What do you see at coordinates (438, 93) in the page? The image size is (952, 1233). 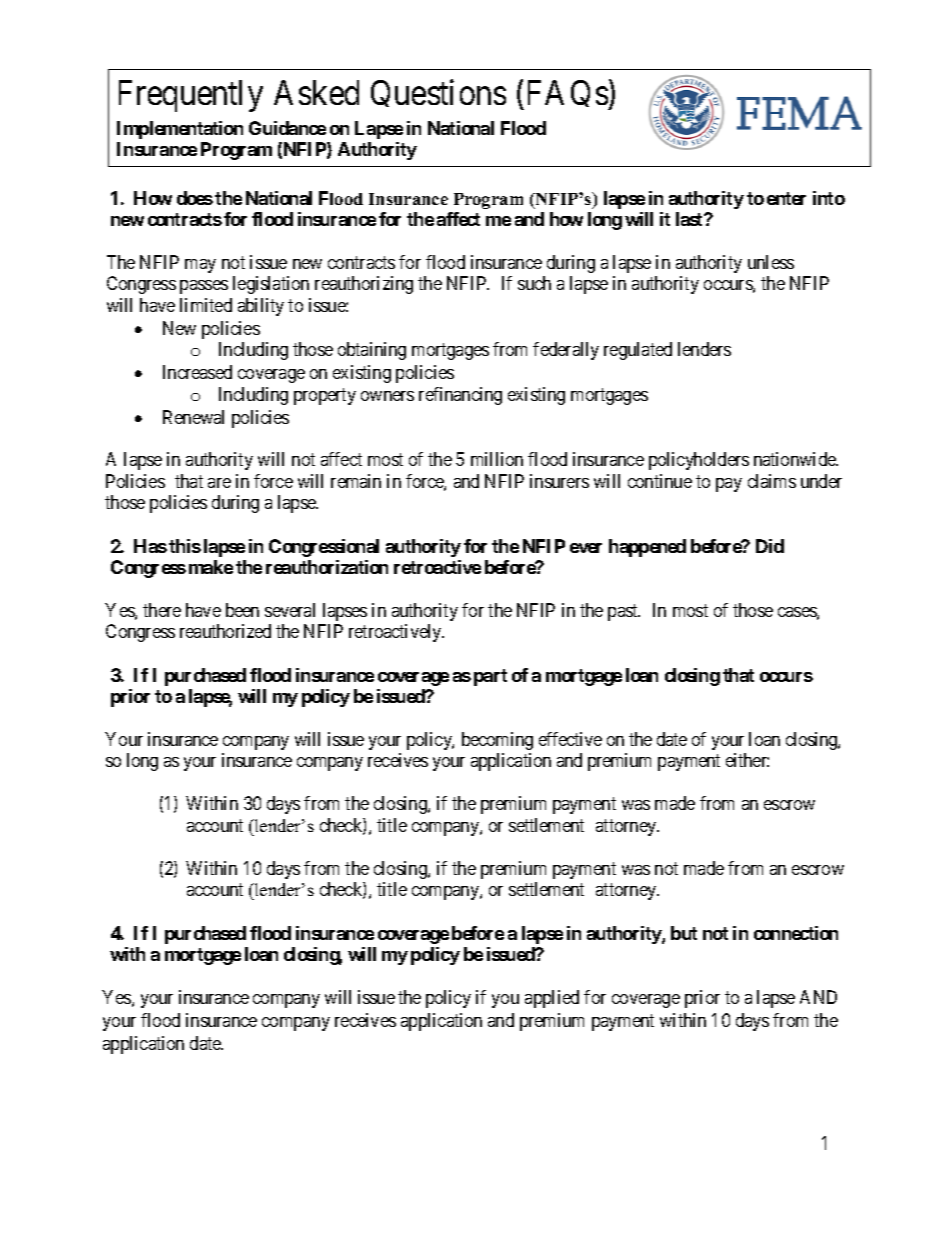 I see `Questions` at bounding box center [438, 93].
